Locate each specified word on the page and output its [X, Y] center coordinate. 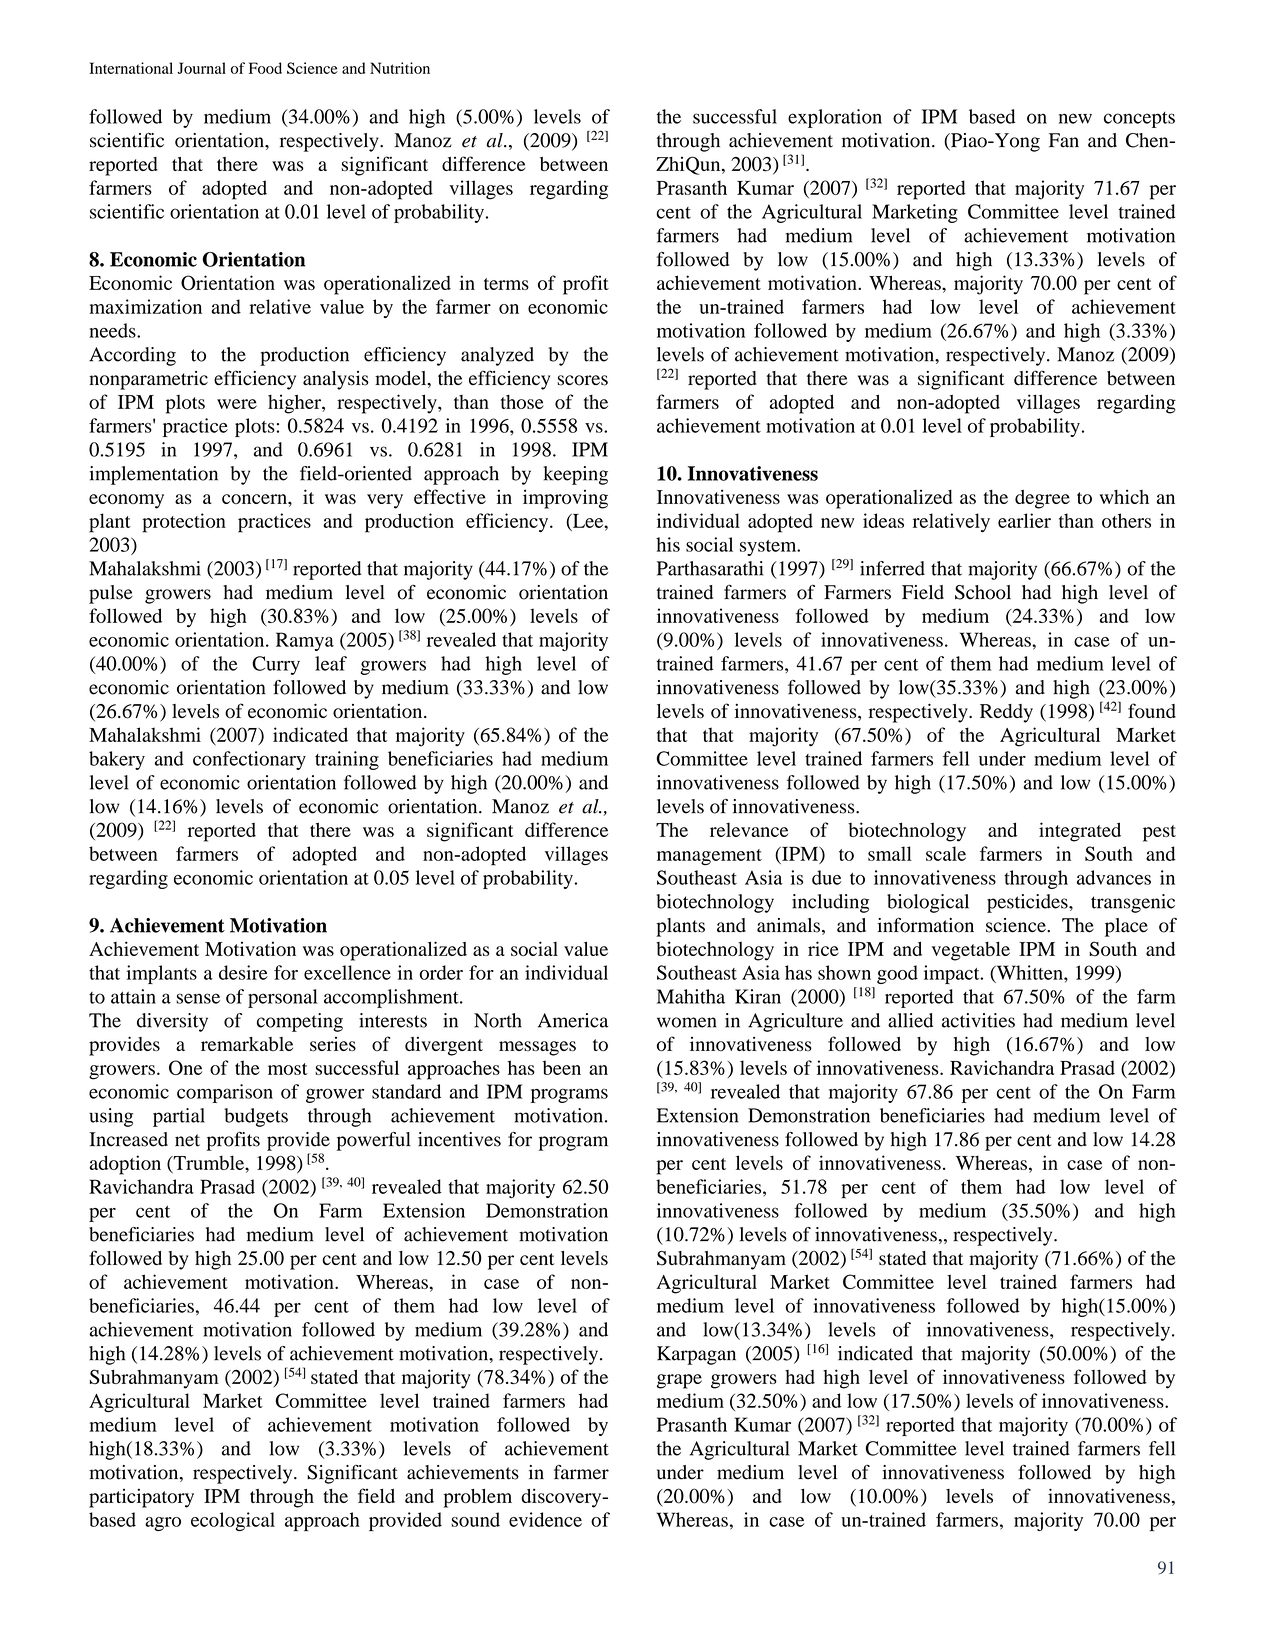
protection [184, 523]
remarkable [247, 1044]
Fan [1064, 140]
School [983, 592]
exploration [835, 118]
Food [265, 68]
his [668, 544]
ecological [233, 1521]
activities [978, 1020]
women [687, 1022]
